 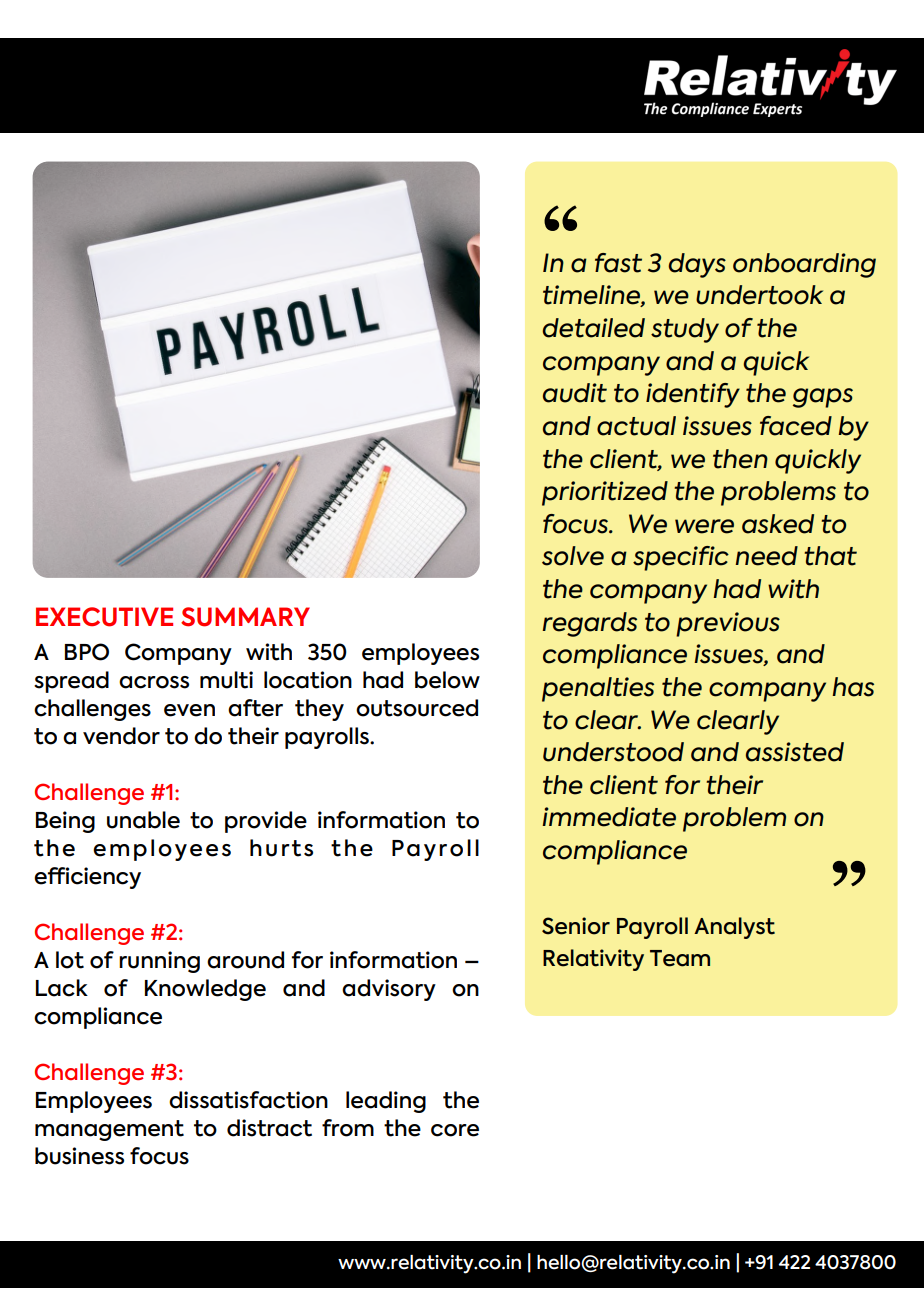 What do you see at coordinates (159, 962) in the document?
I see `running` at bounding box center [159, 962].
